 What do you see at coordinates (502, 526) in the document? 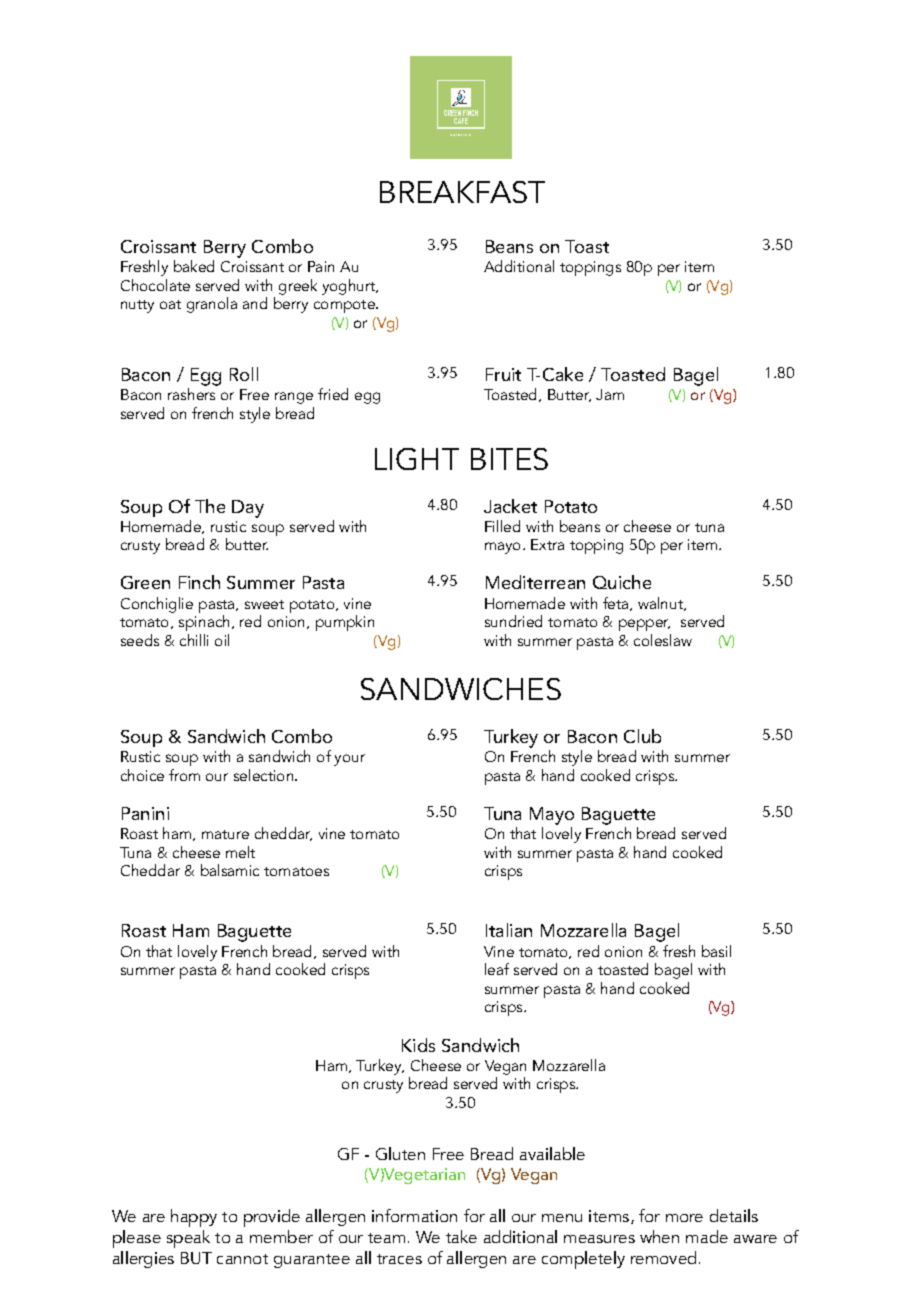
I see `Filled` at bounding box center [502, 526].
